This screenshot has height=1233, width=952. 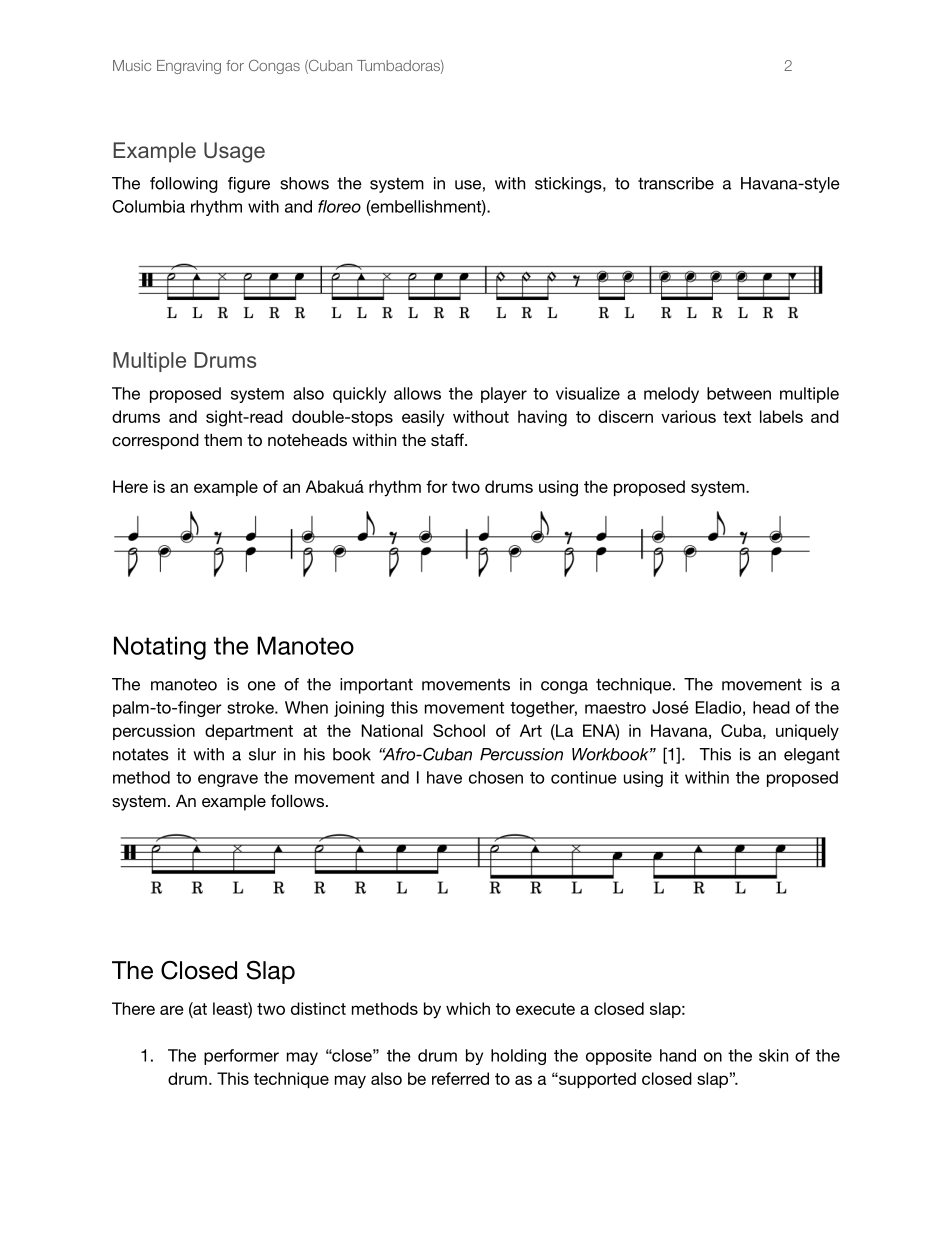 What do you see at coordinates (807, 732) in the screenshot?
I see `uniquely` at bounding box center [807, 732].
